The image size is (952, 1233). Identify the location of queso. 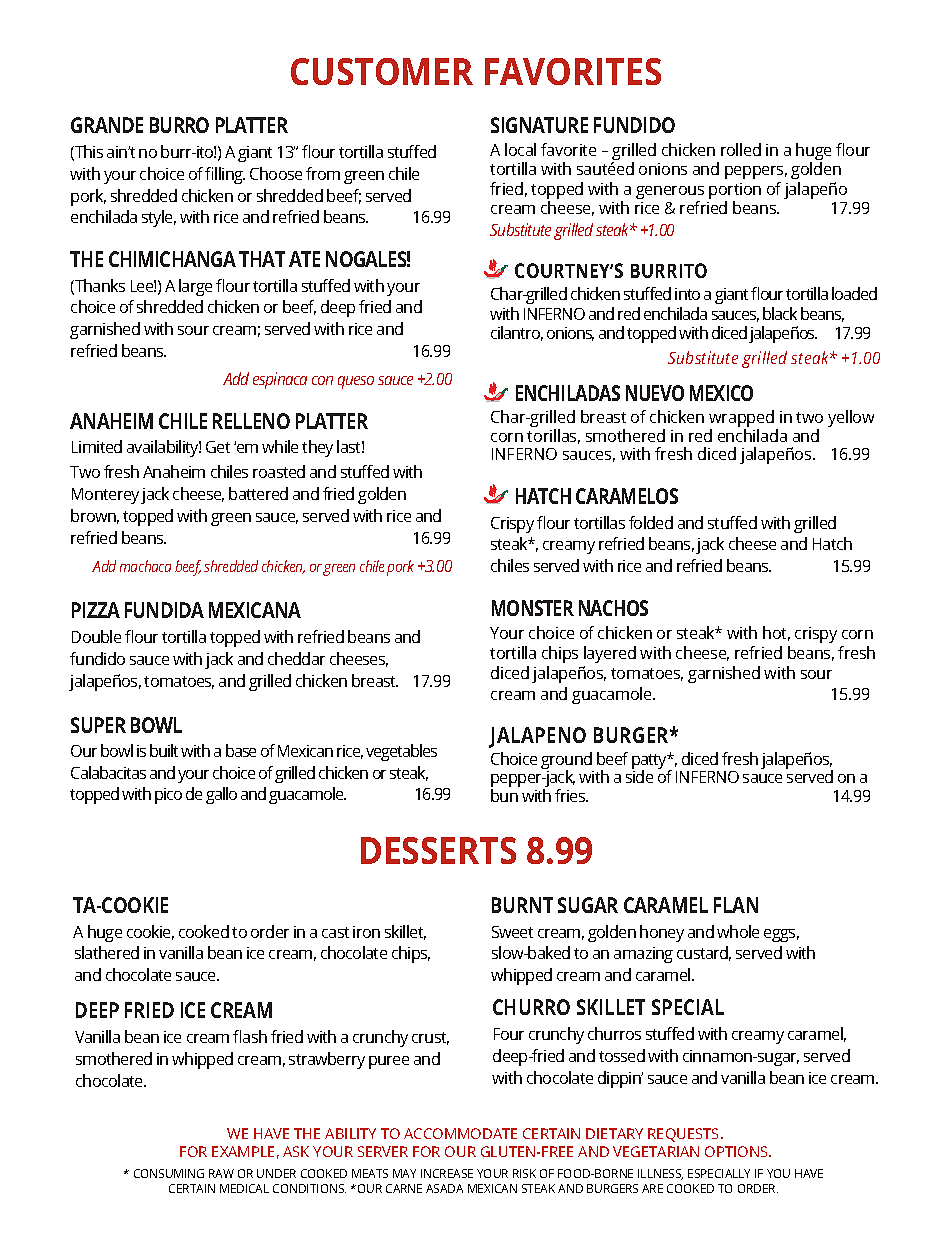
(356, 382).
